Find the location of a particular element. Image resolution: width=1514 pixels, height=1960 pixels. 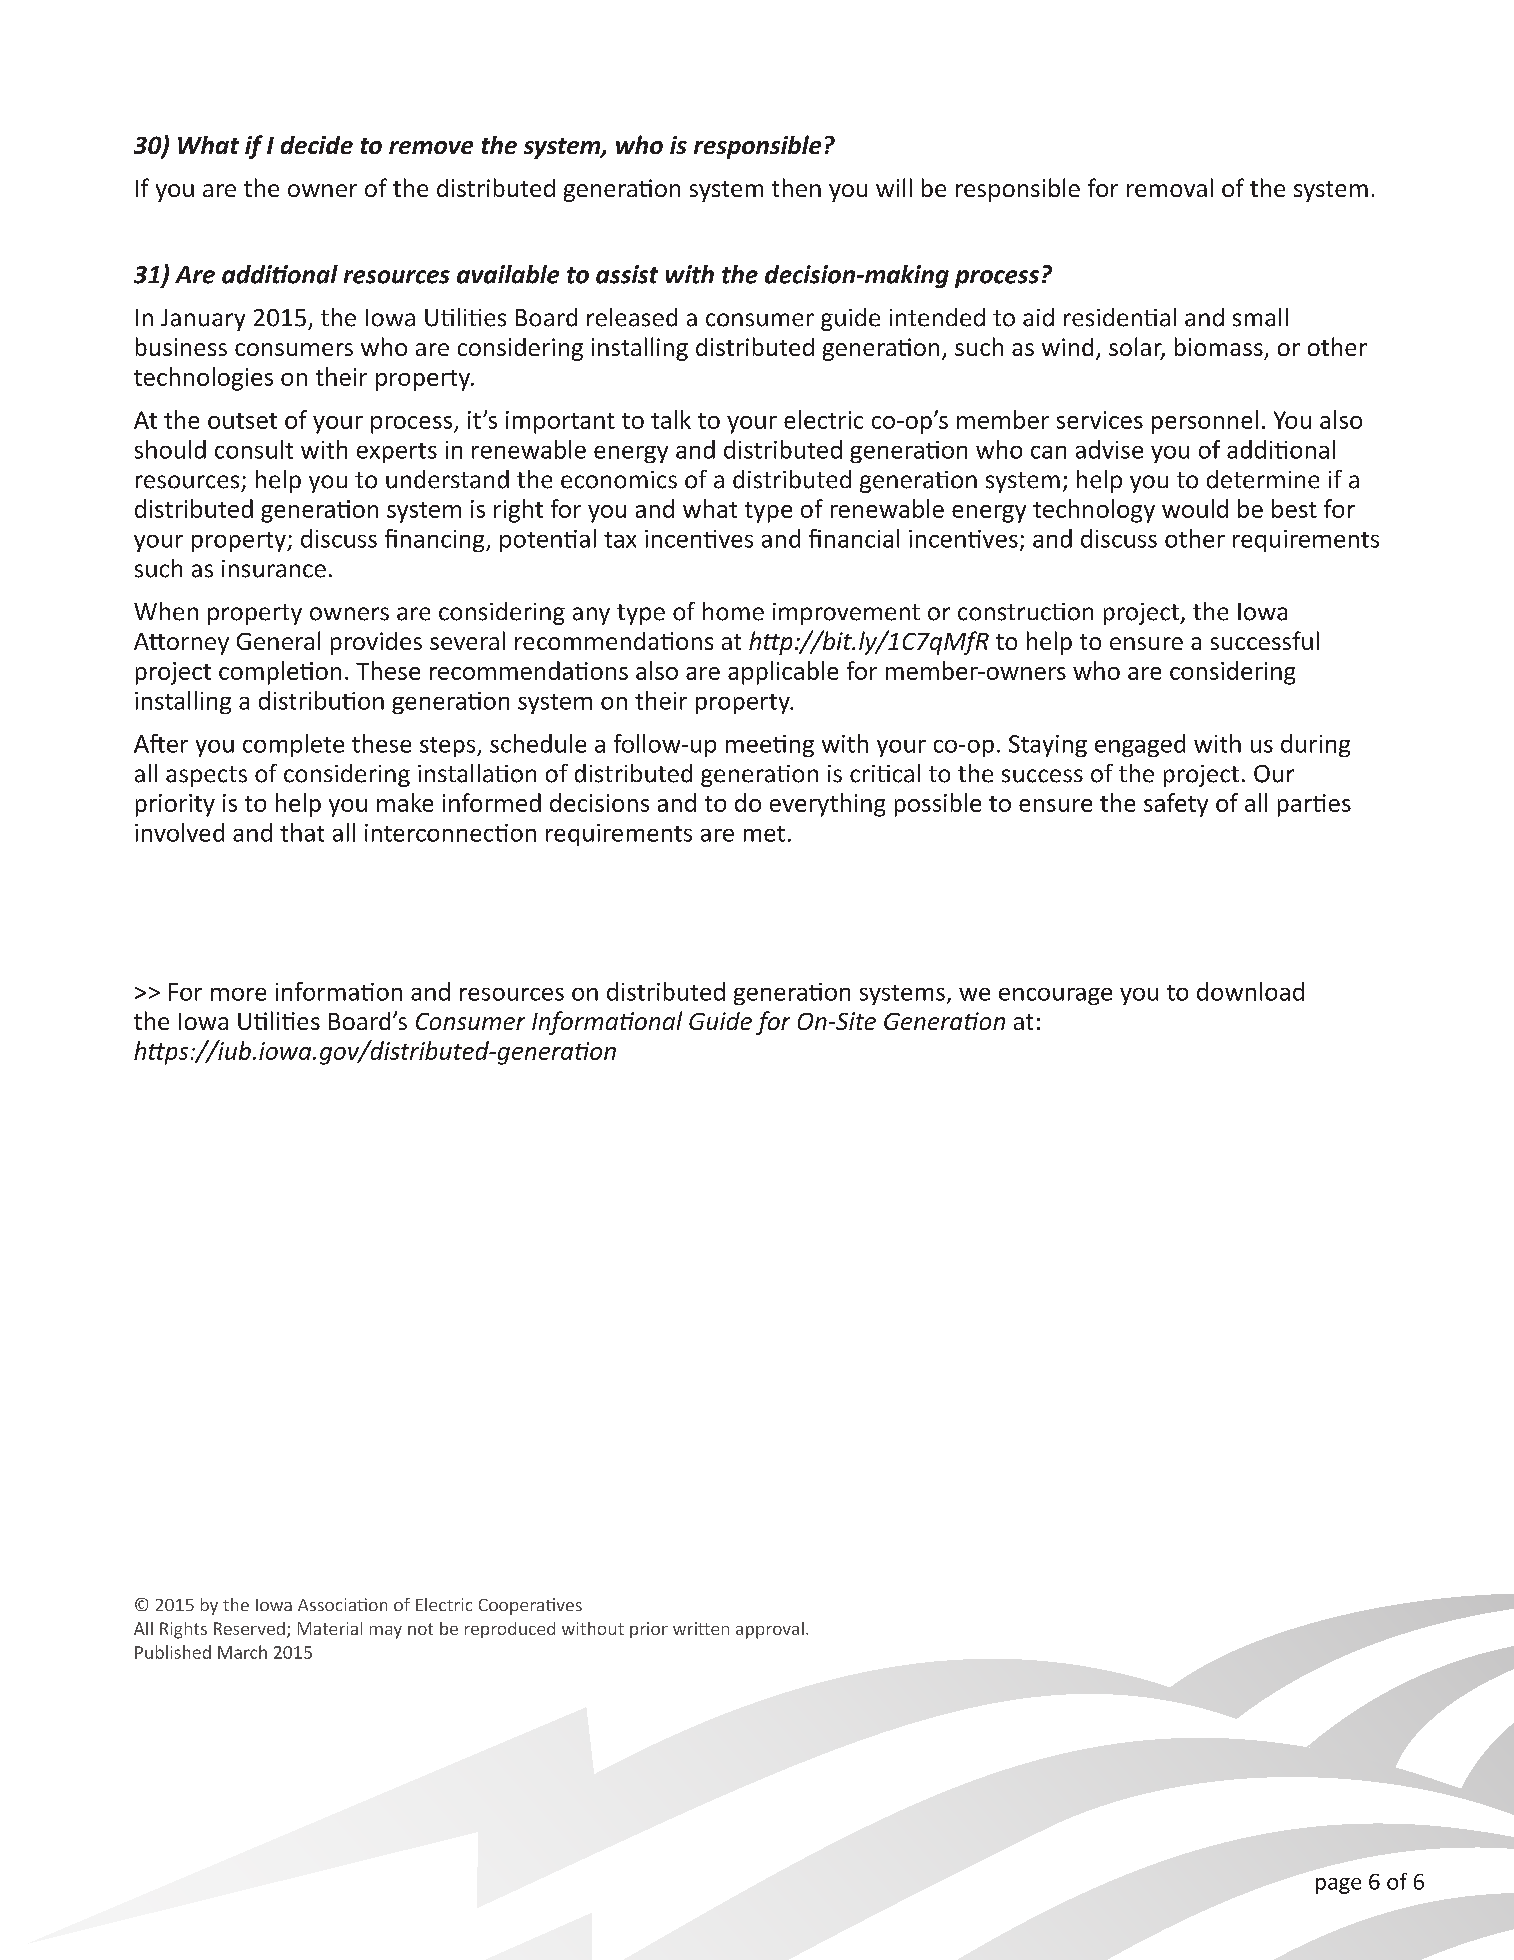

then is located at coordinates (796, 187).
